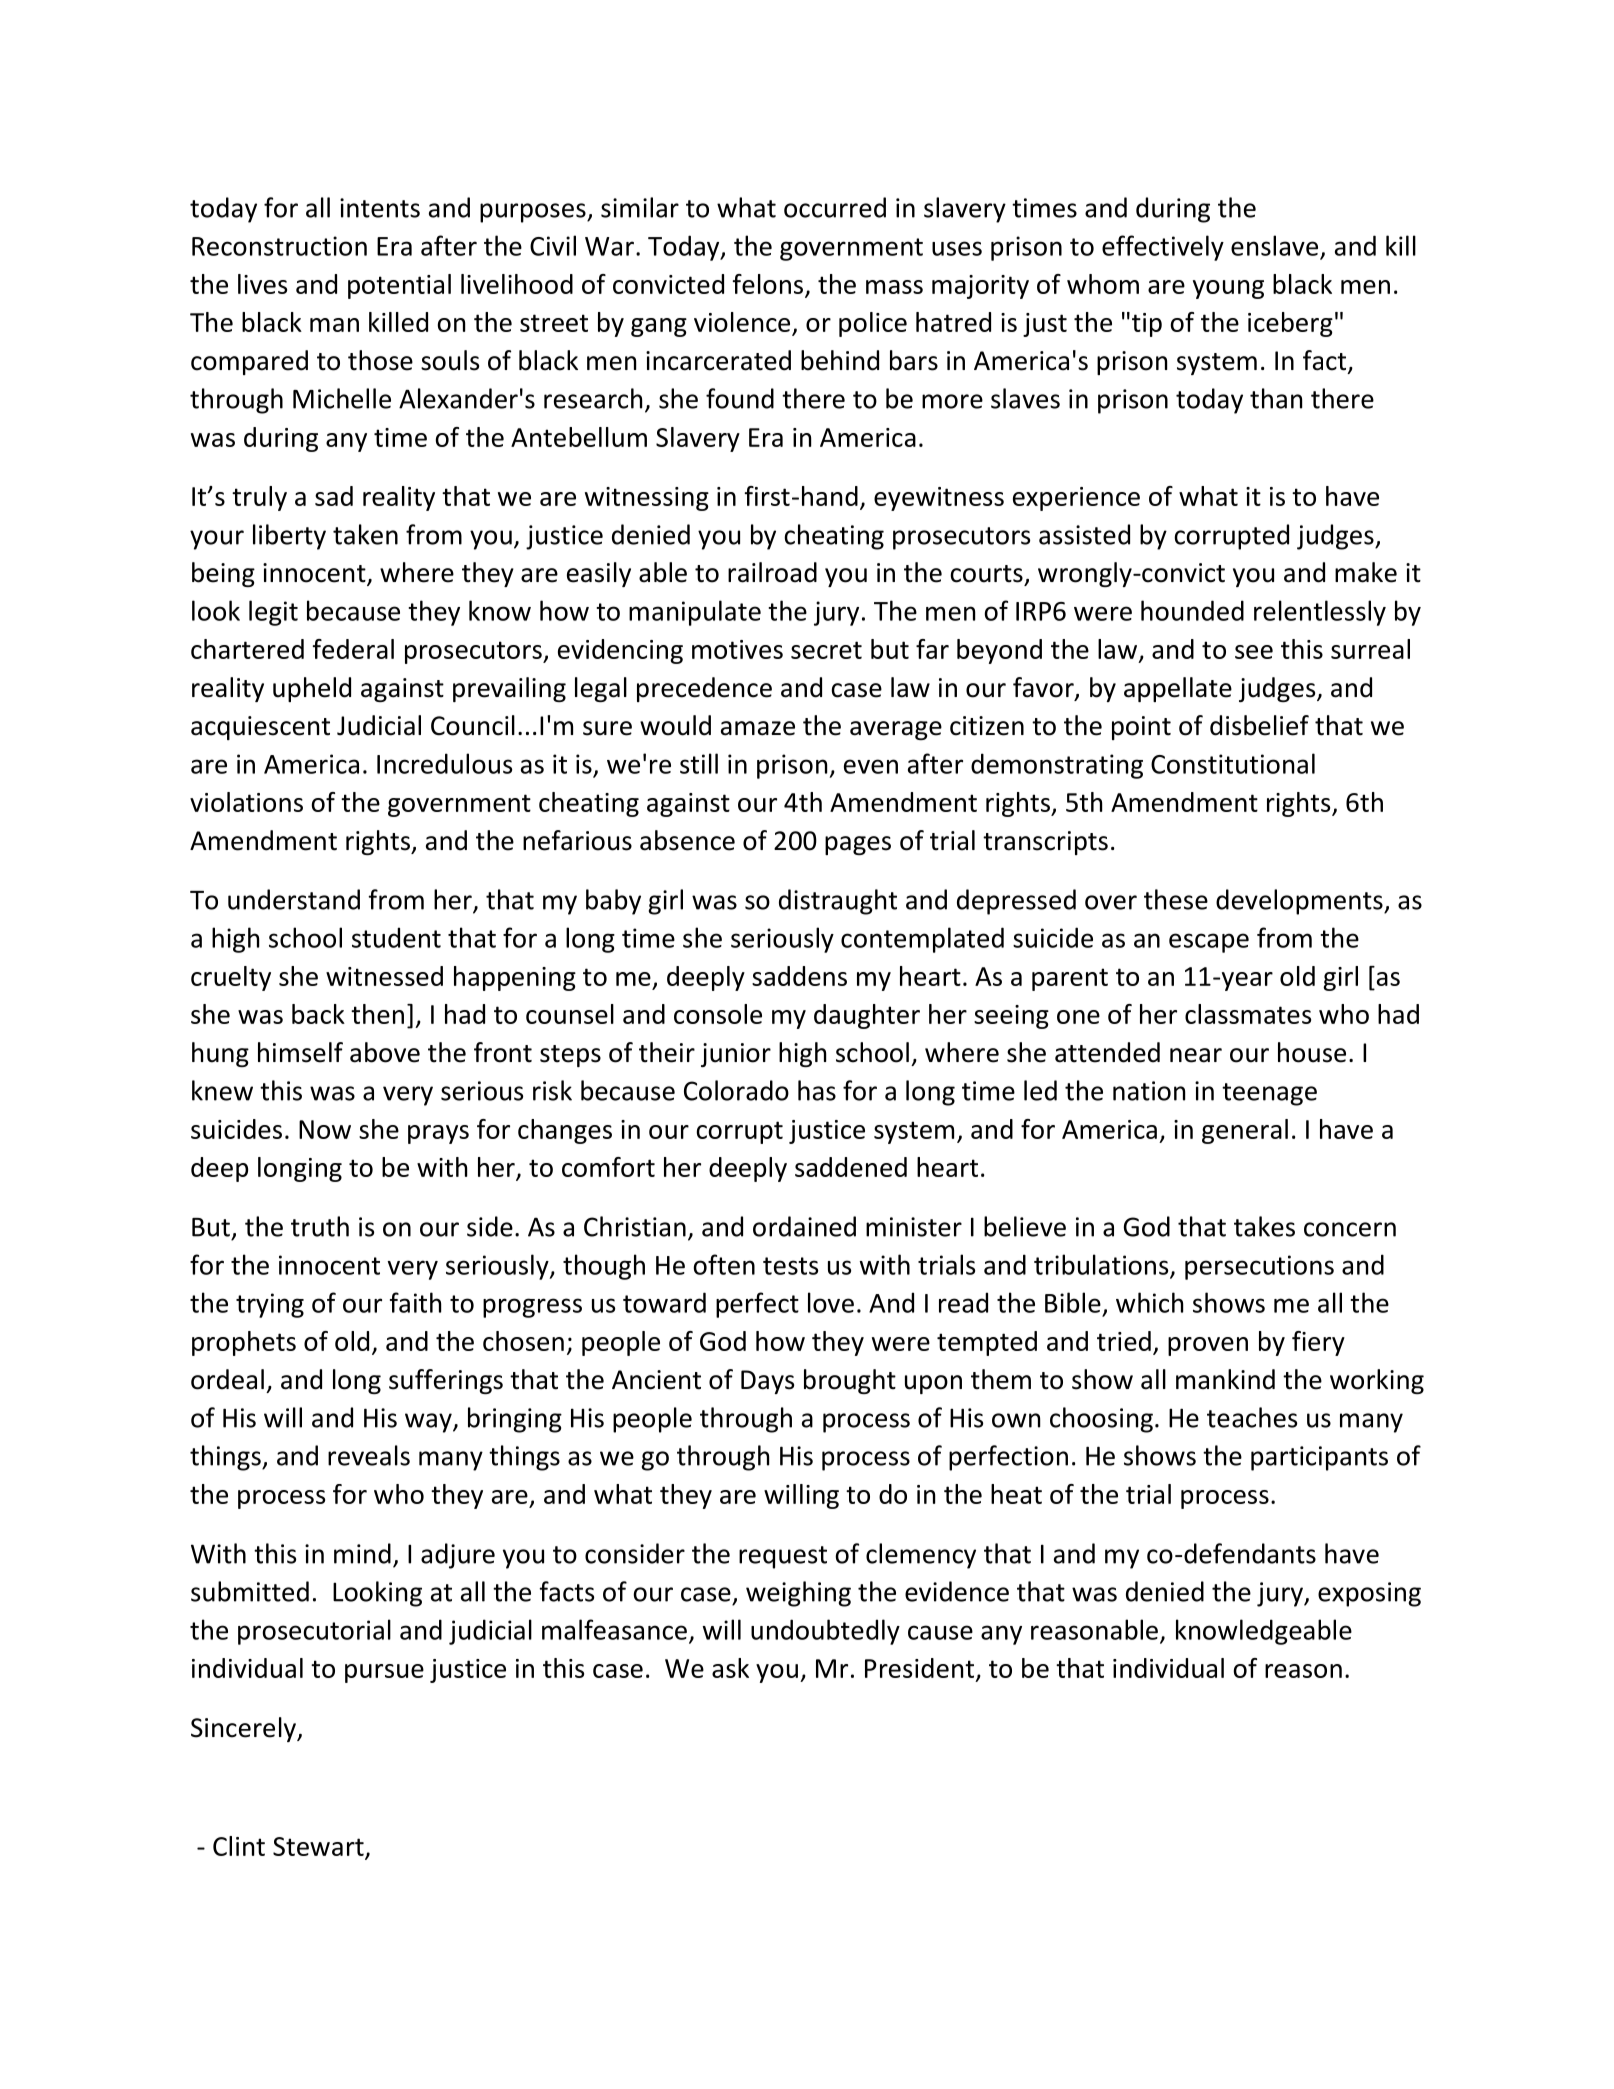 The height and width of the image is (2089, 1614). What do you see at coordinates (399, 286) in the image?
I see `potential` at bounding box center [399, 286].
